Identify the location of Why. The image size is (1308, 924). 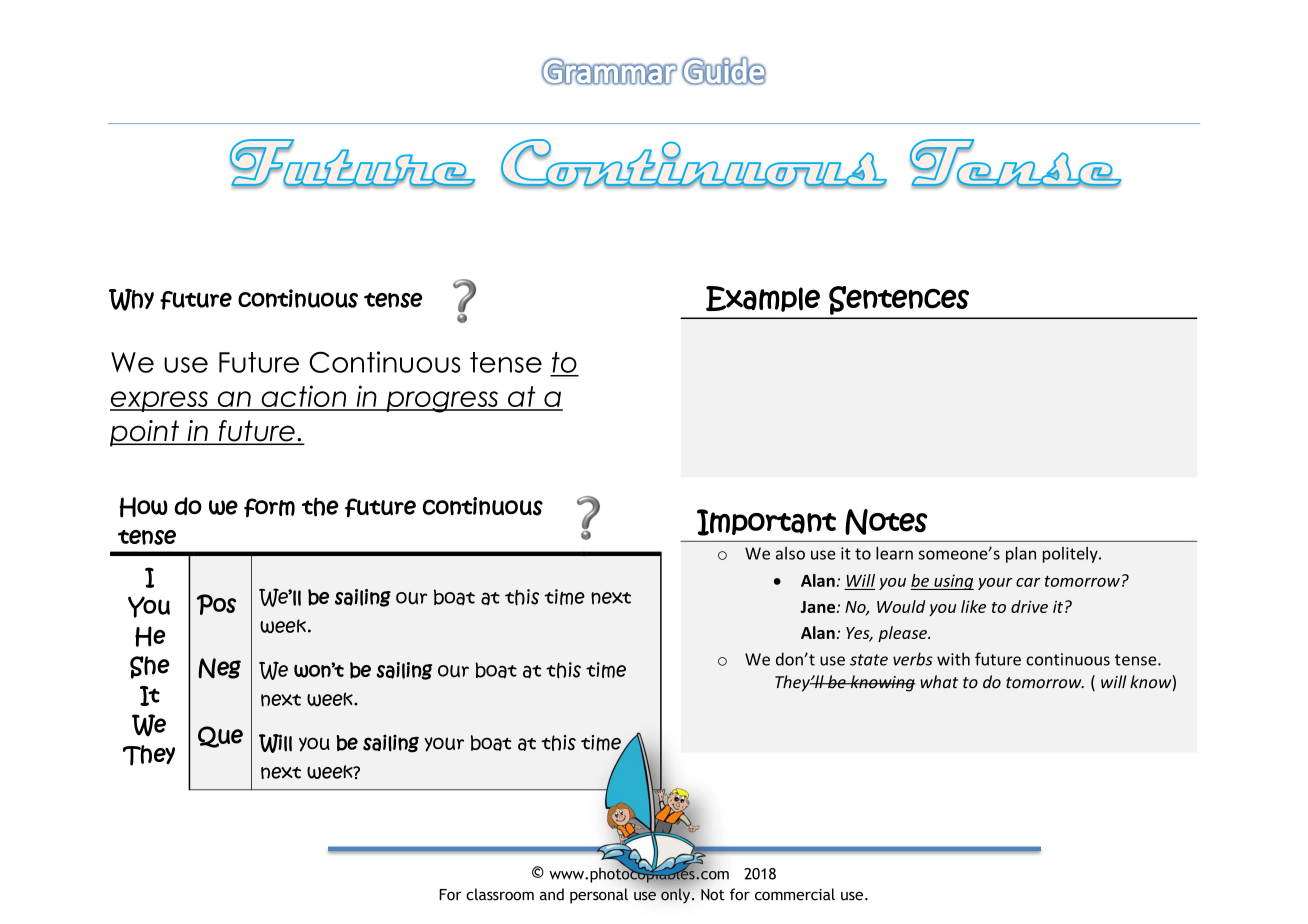
(131, 299).
